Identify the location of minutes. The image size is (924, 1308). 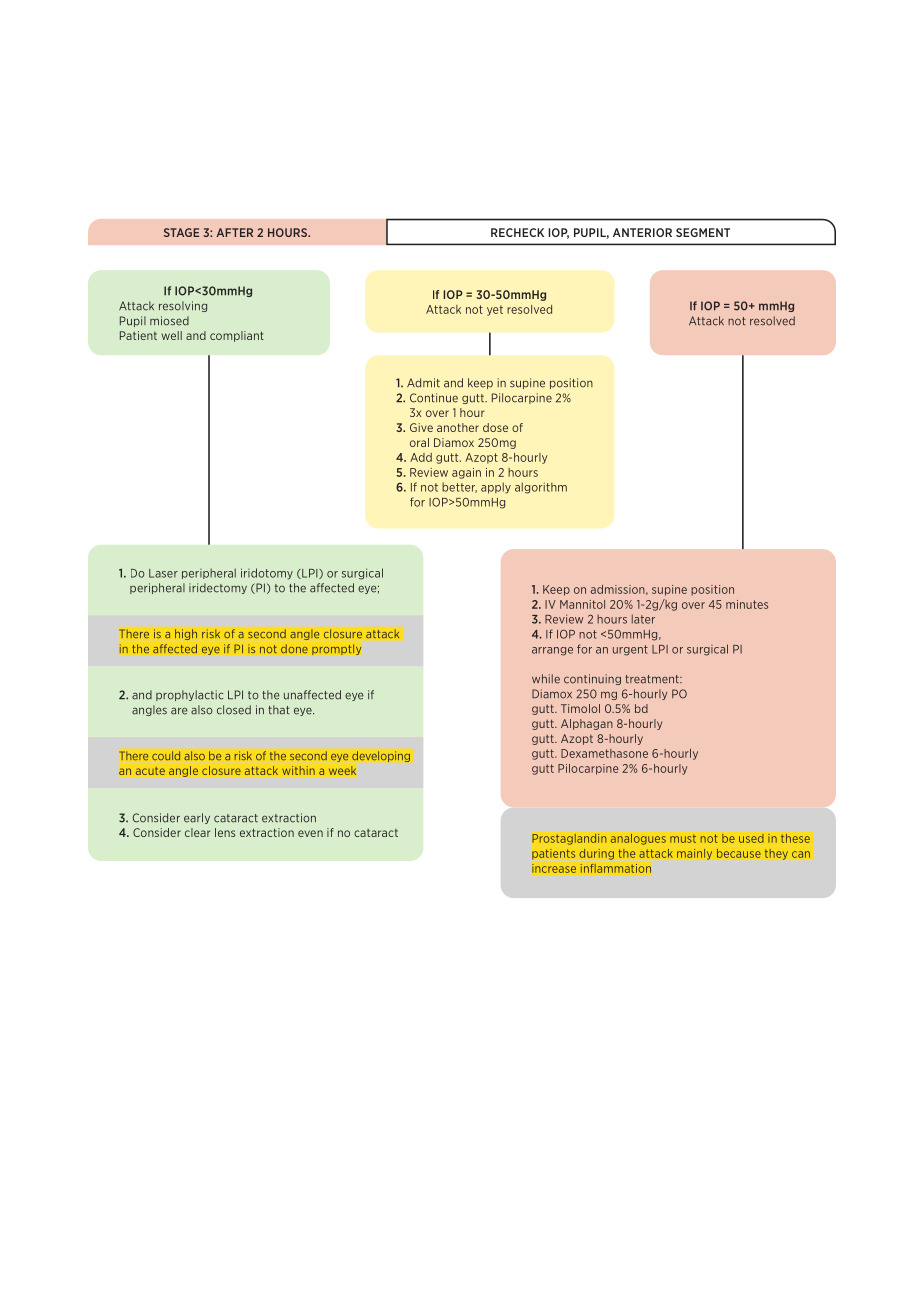
(747, 604).
